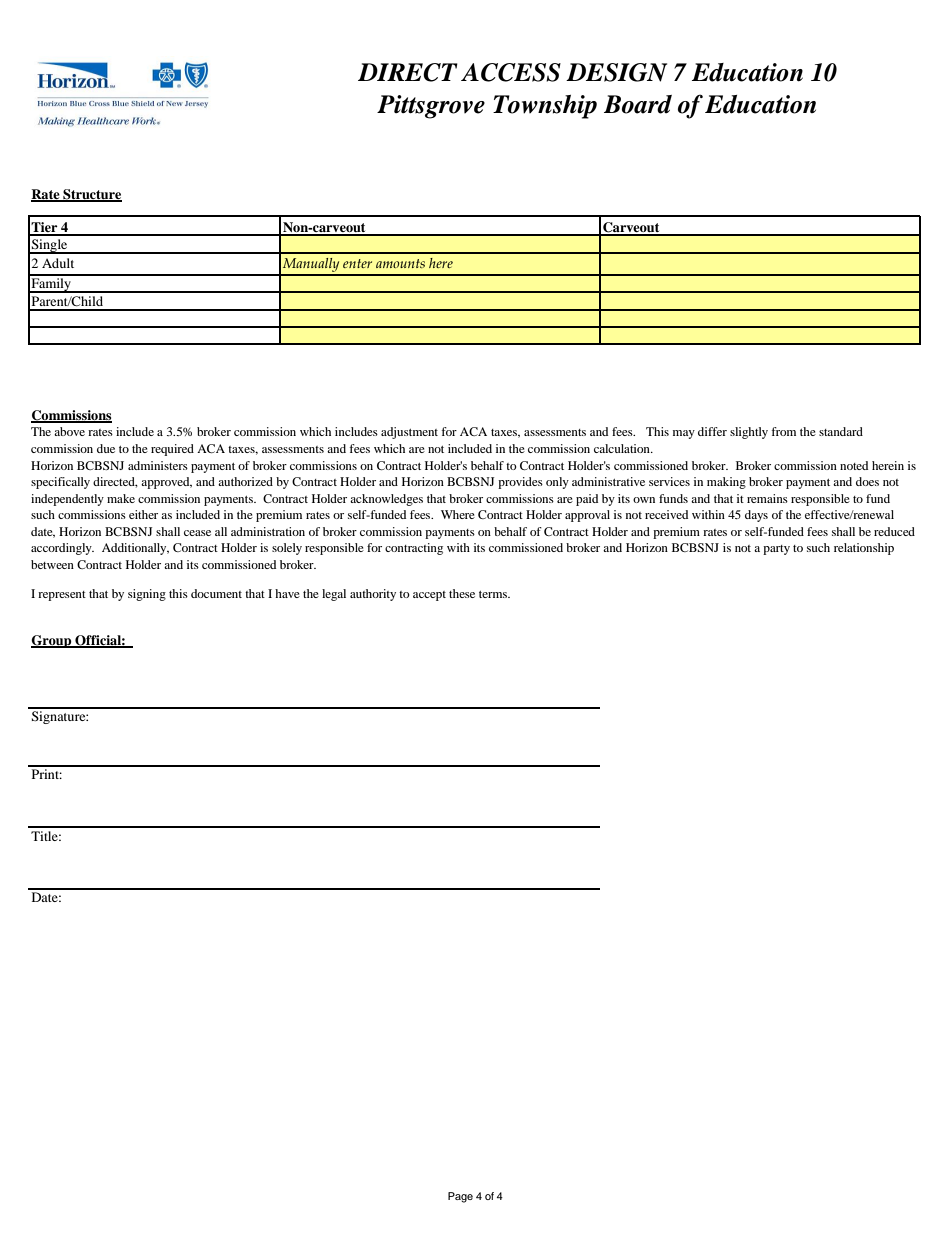 Image resolution: width=952 pixels, height=1233 pixels. Describe the element at coordinates (460, 1197) in the screenshot. I see `Page` at that location.
